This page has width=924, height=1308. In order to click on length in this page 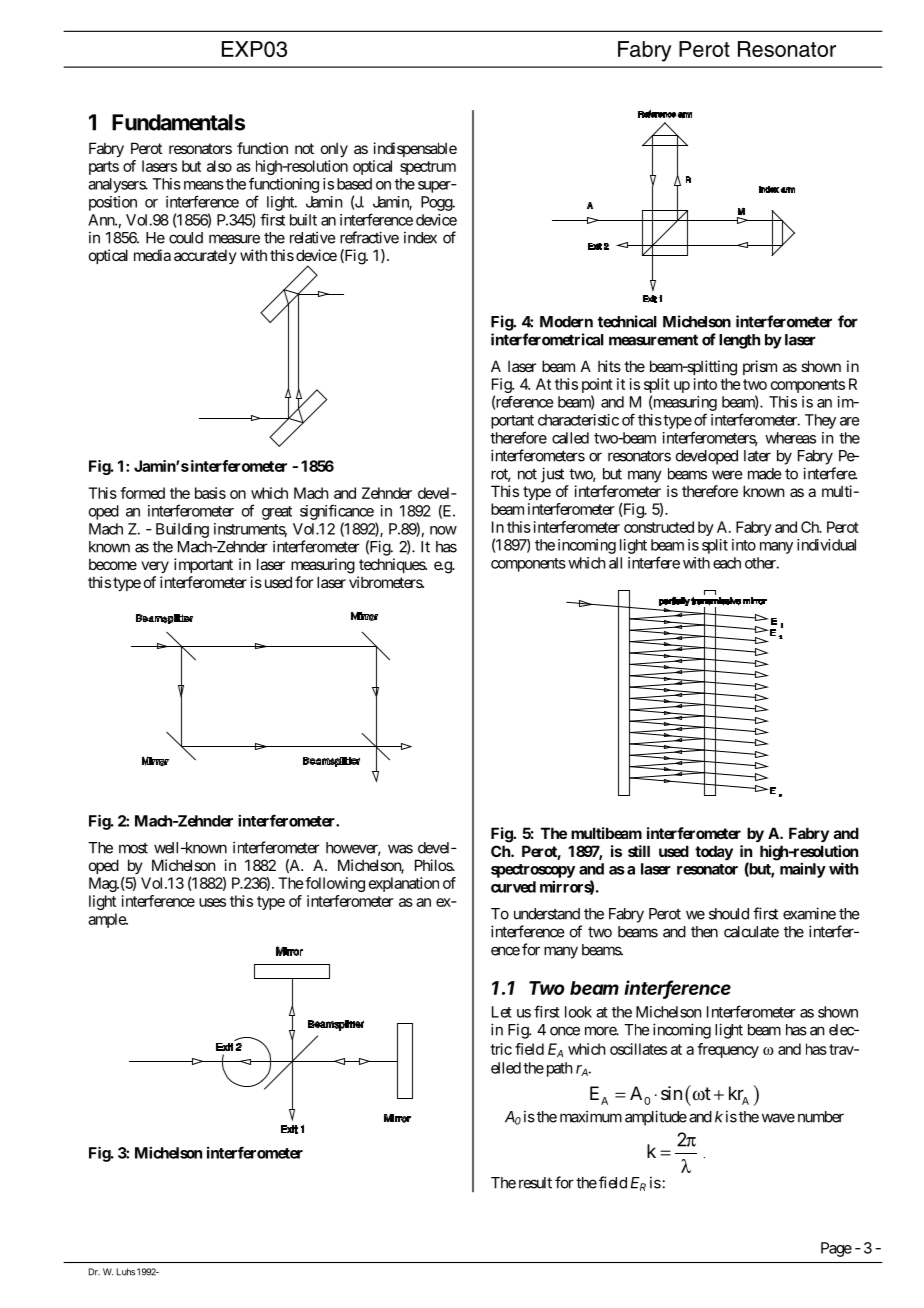, I will do `click(739, 341)`.
